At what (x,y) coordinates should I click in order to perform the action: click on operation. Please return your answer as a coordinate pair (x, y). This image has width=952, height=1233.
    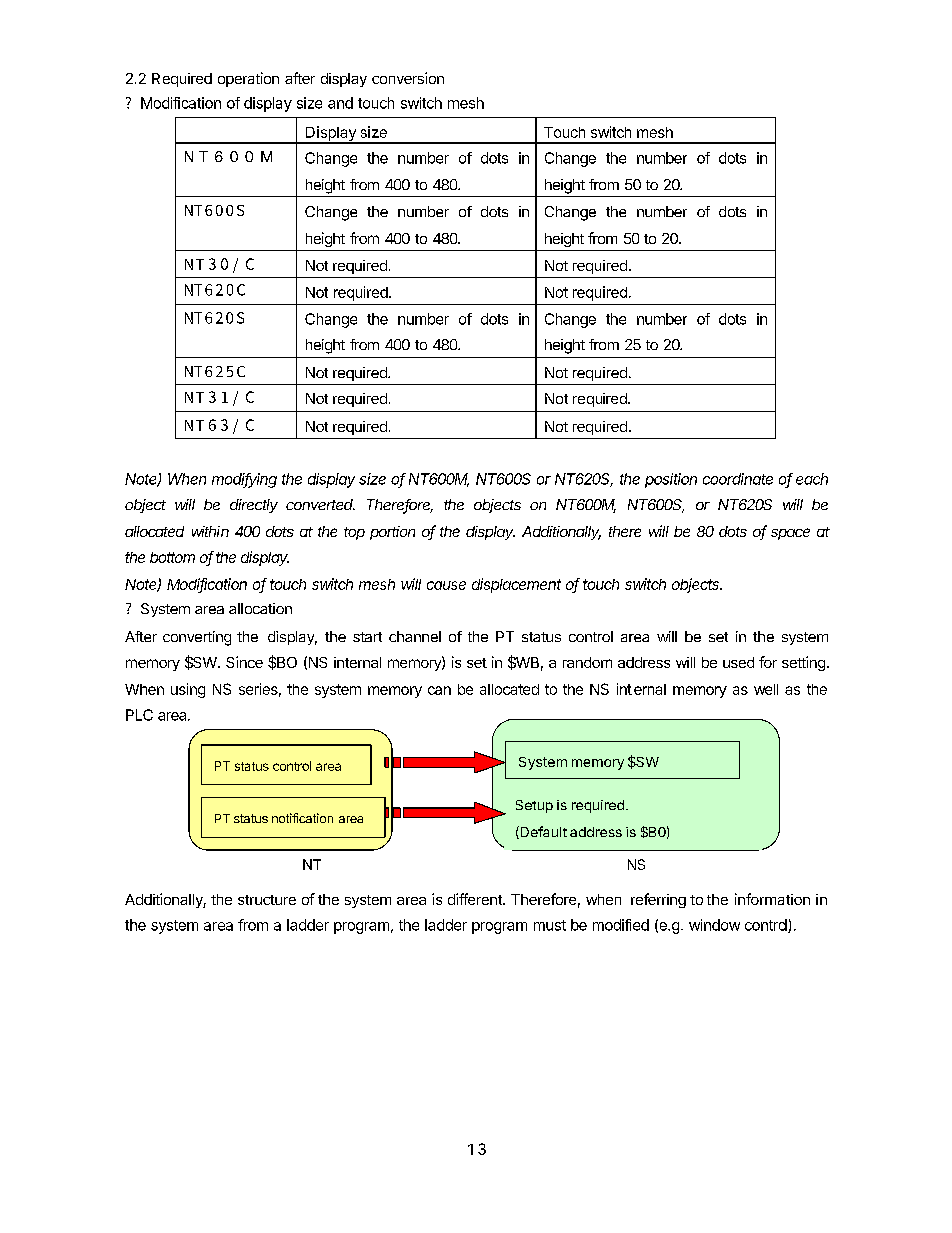
    Looking at the image, I should click on (248, 79).
